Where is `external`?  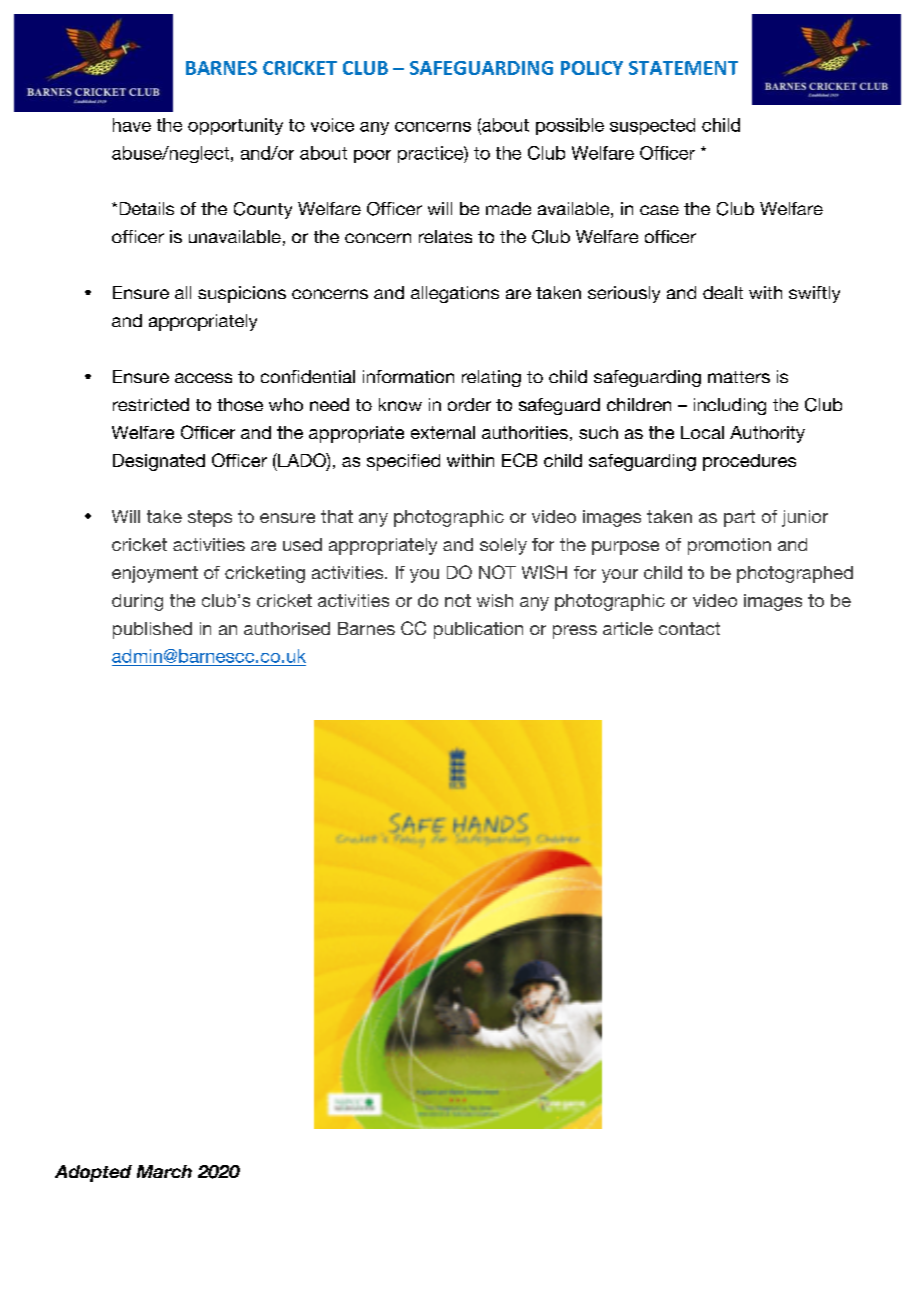
external is located at coordinates (443, 432).
